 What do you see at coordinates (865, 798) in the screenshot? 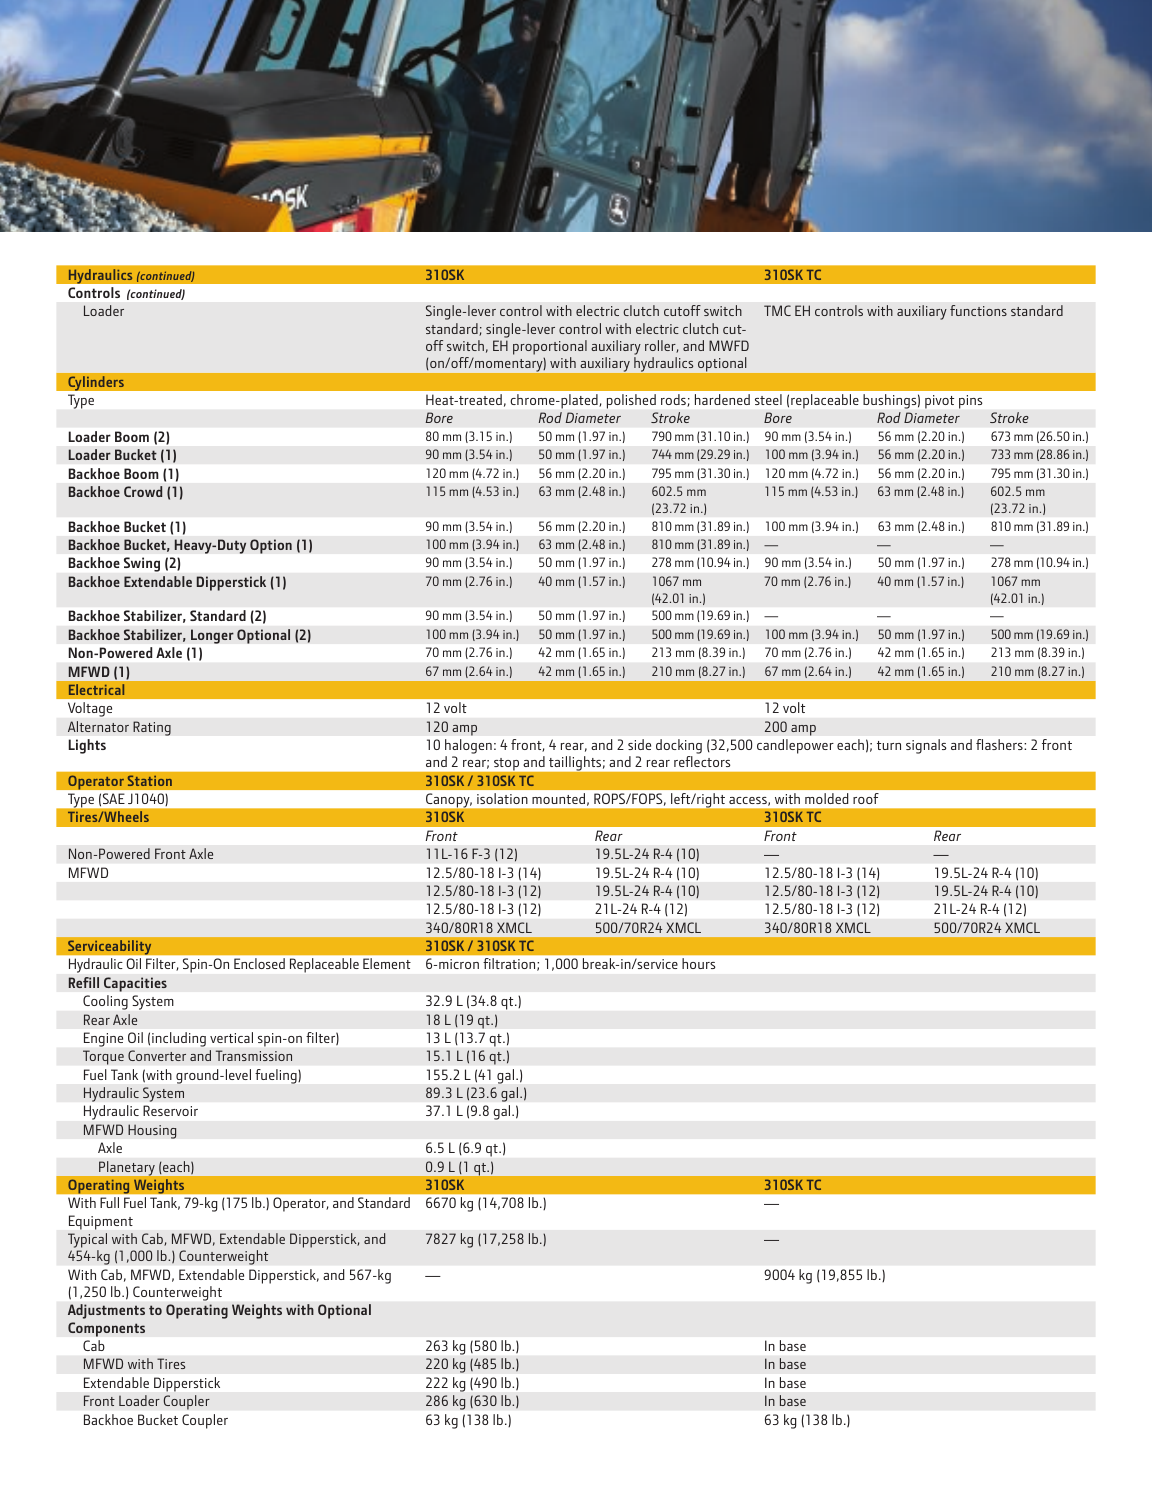
I see `roof` at bounding box center [865, 798].
